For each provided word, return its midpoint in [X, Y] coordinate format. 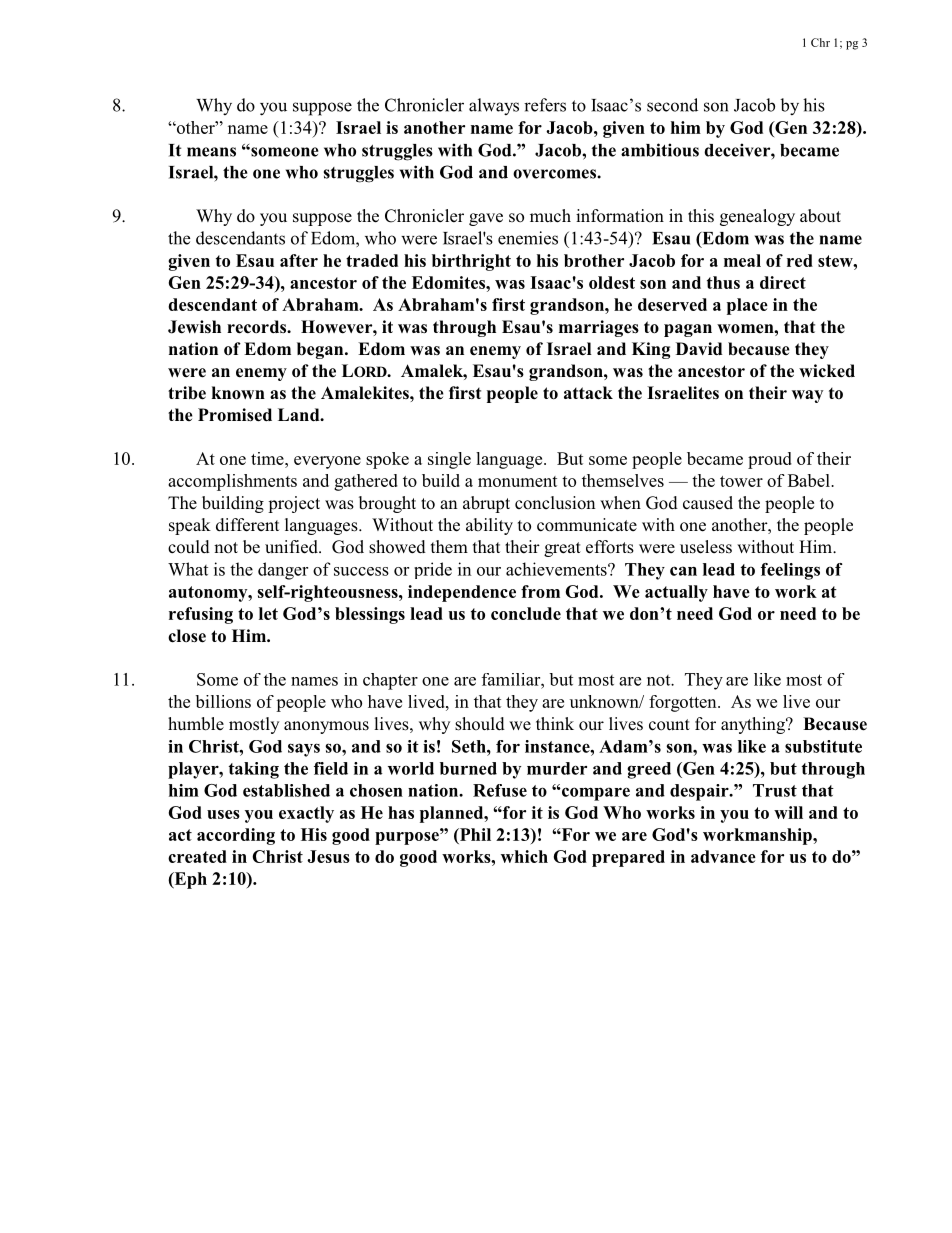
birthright [471, 262]
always [494, 106]
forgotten [684, 703]
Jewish [194, 327]
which [524, 856]
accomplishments [232, 482]
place [747, 306]
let [268, 613]
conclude [526, 613]
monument [517, 481]
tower [741, 481]
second [672, 105]
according [236, 836]
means [211, 152]
